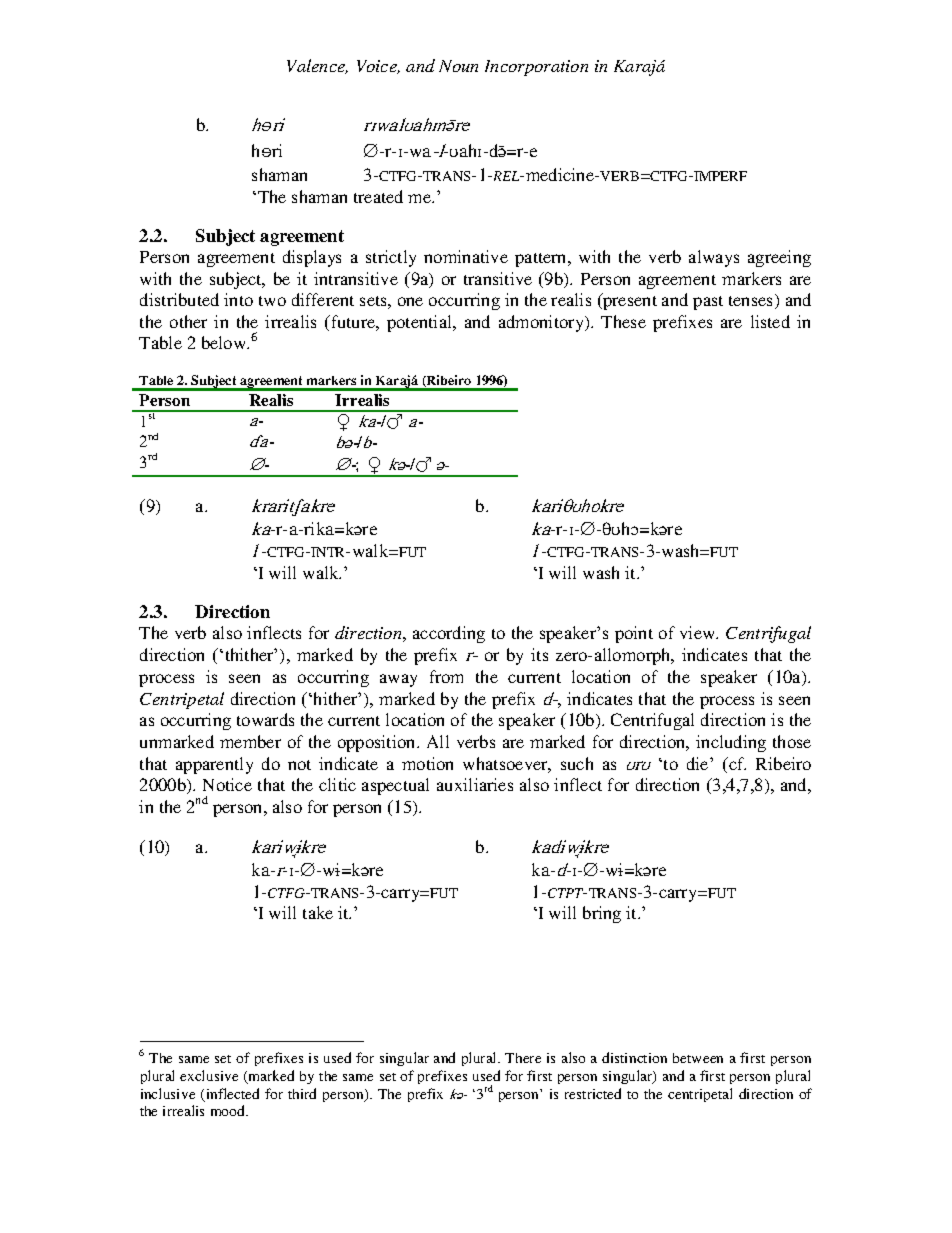 The height and width of the document is (1233, 952). I want to click on exclusive, so click(209, 1075).
